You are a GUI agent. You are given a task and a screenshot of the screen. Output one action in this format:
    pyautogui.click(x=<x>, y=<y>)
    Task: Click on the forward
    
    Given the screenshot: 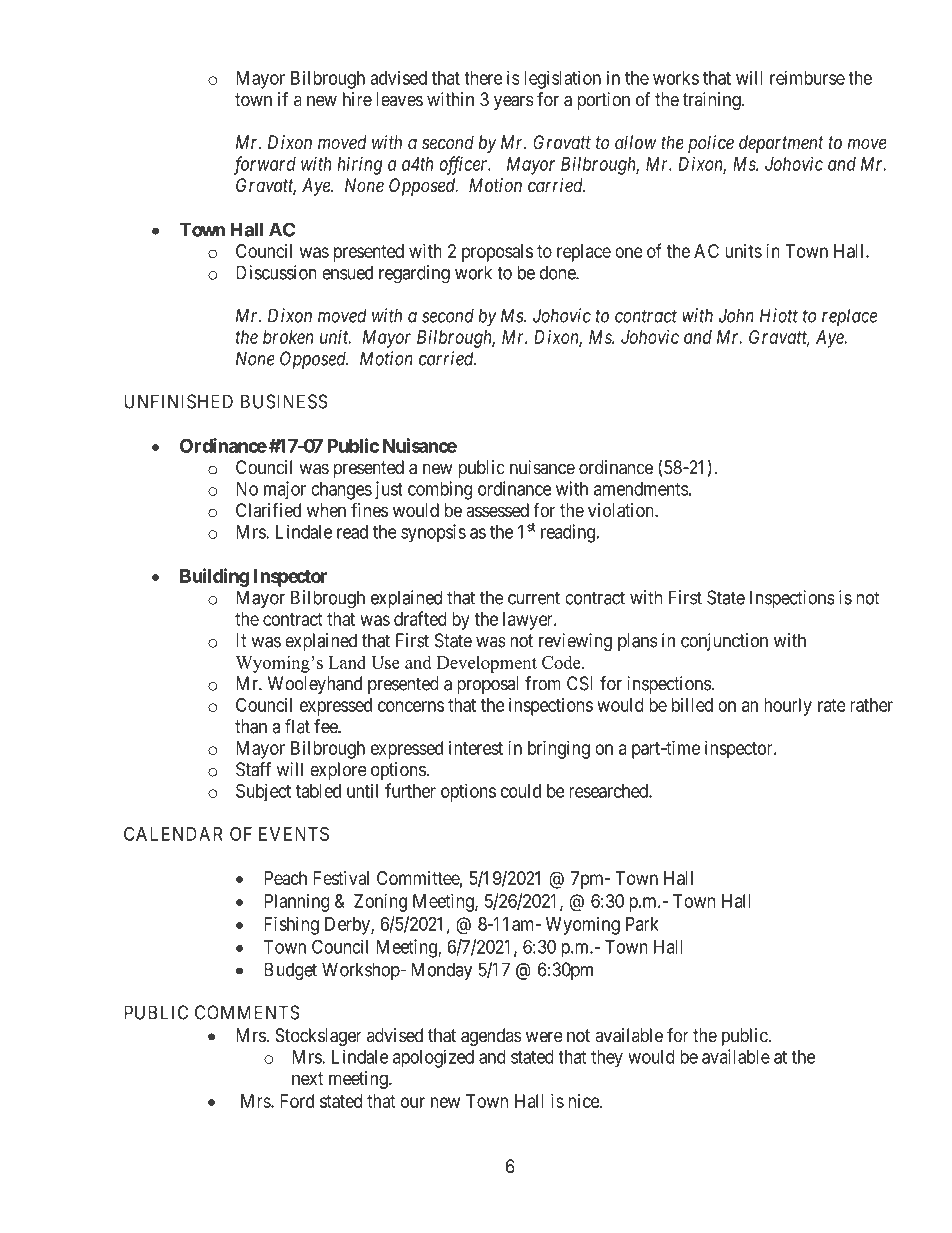 What is the action you would take?
    pyautogui.click(x=265, y=165)
